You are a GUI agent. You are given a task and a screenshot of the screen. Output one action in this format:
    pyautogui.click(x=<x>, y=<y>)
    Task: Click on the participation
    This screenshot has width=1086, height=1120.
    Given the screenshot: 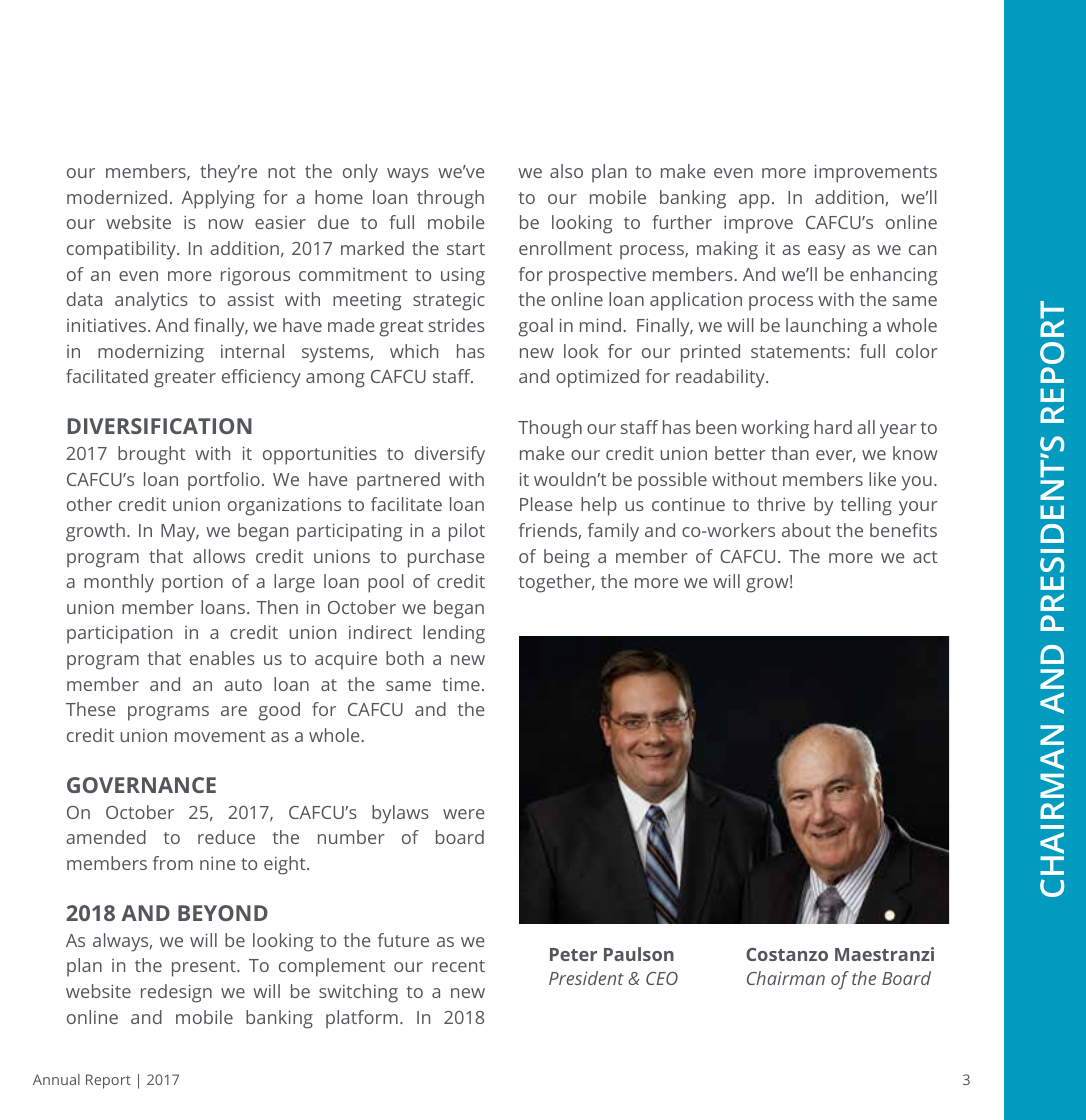 What is the action you would take?
    pyautogui.click(x=119, y=634)
